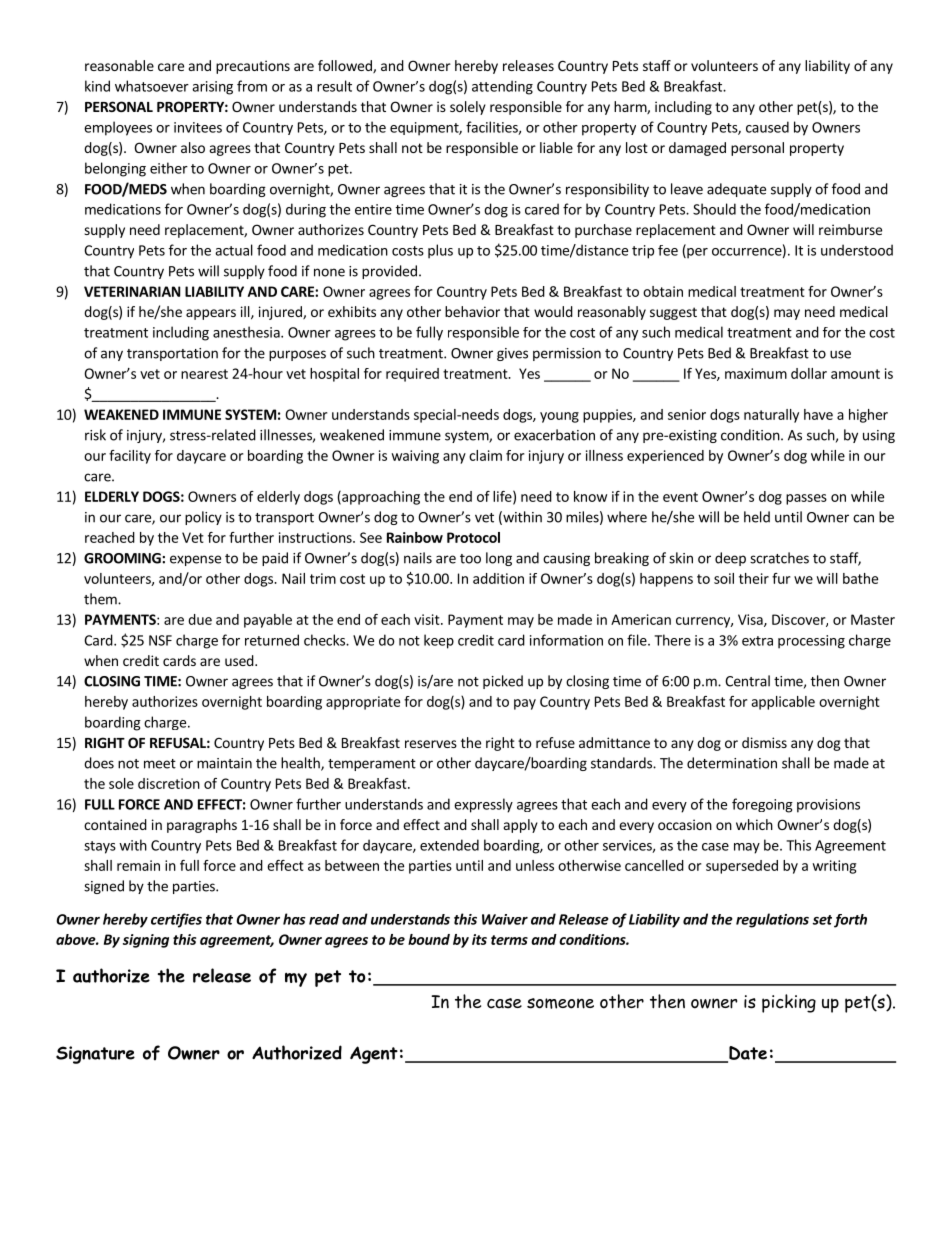 This image has width=952, height=1233. What do you see at coordinates (697, 149) in the image?
I see `damaged` at bounding box center [697, 149].
